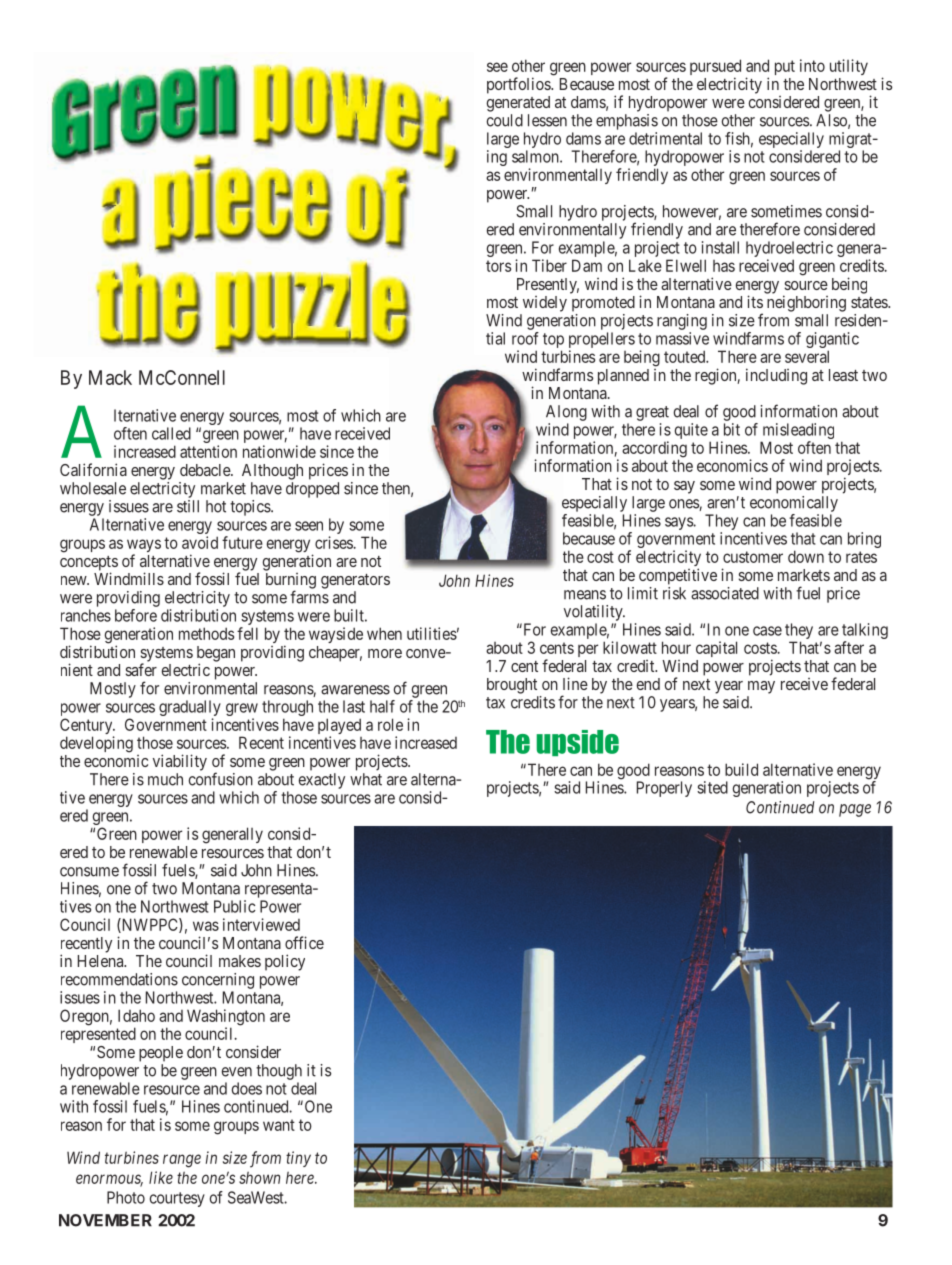 The width and height of the image is (952, 1265). Describe the element at coordinates (279, 1125) in the image. I see `want` at that location.
